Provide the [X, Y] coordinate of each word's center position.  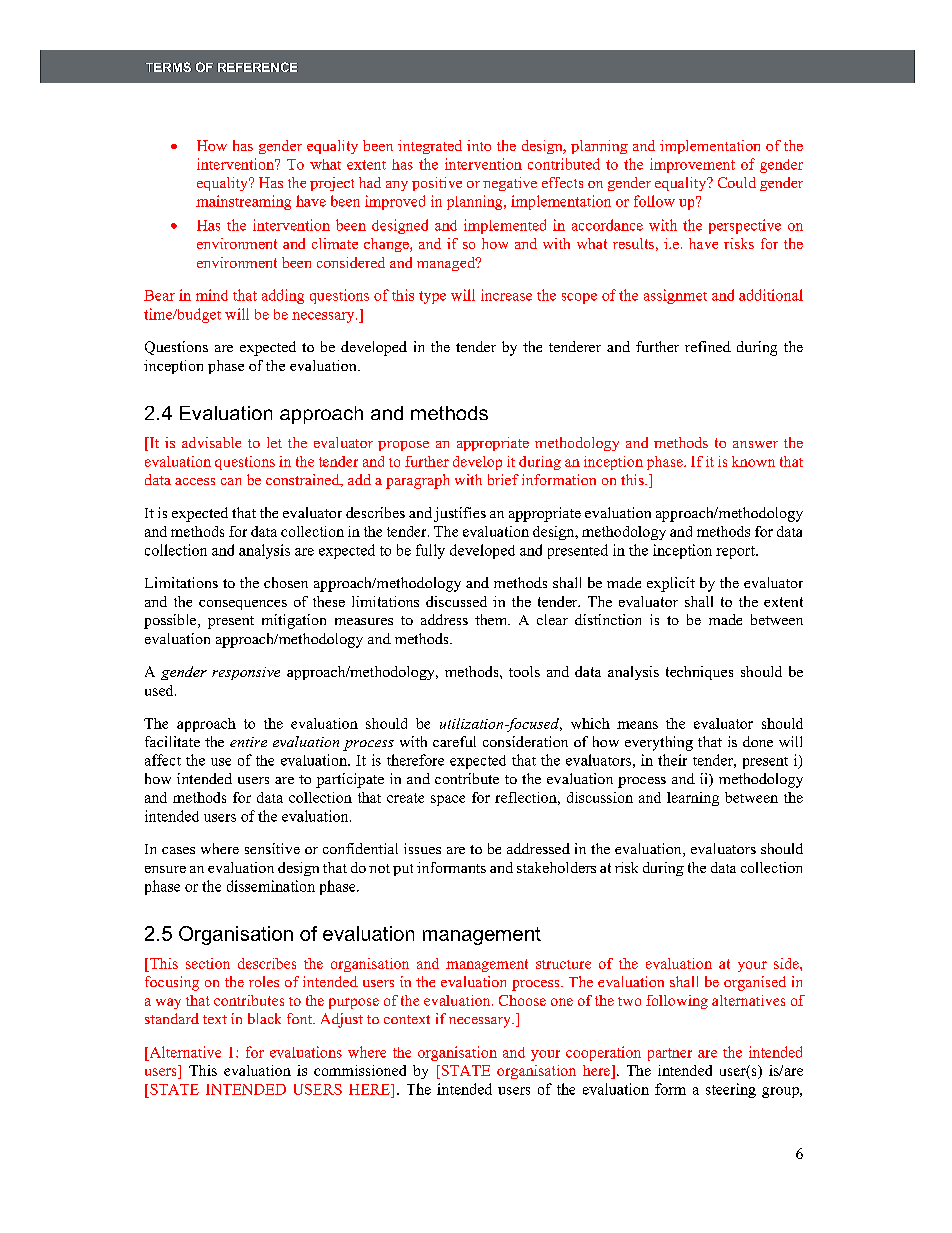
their [672, 760]
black [264, 1018]
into [479, 145]
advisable [211, 442]
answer [755, 444]
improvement [692, 165]
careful [454, 741]
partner [670, 1054]
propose [403, 446]
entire [248, 742]
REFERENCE [257, 67]
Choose [522, 1000]
